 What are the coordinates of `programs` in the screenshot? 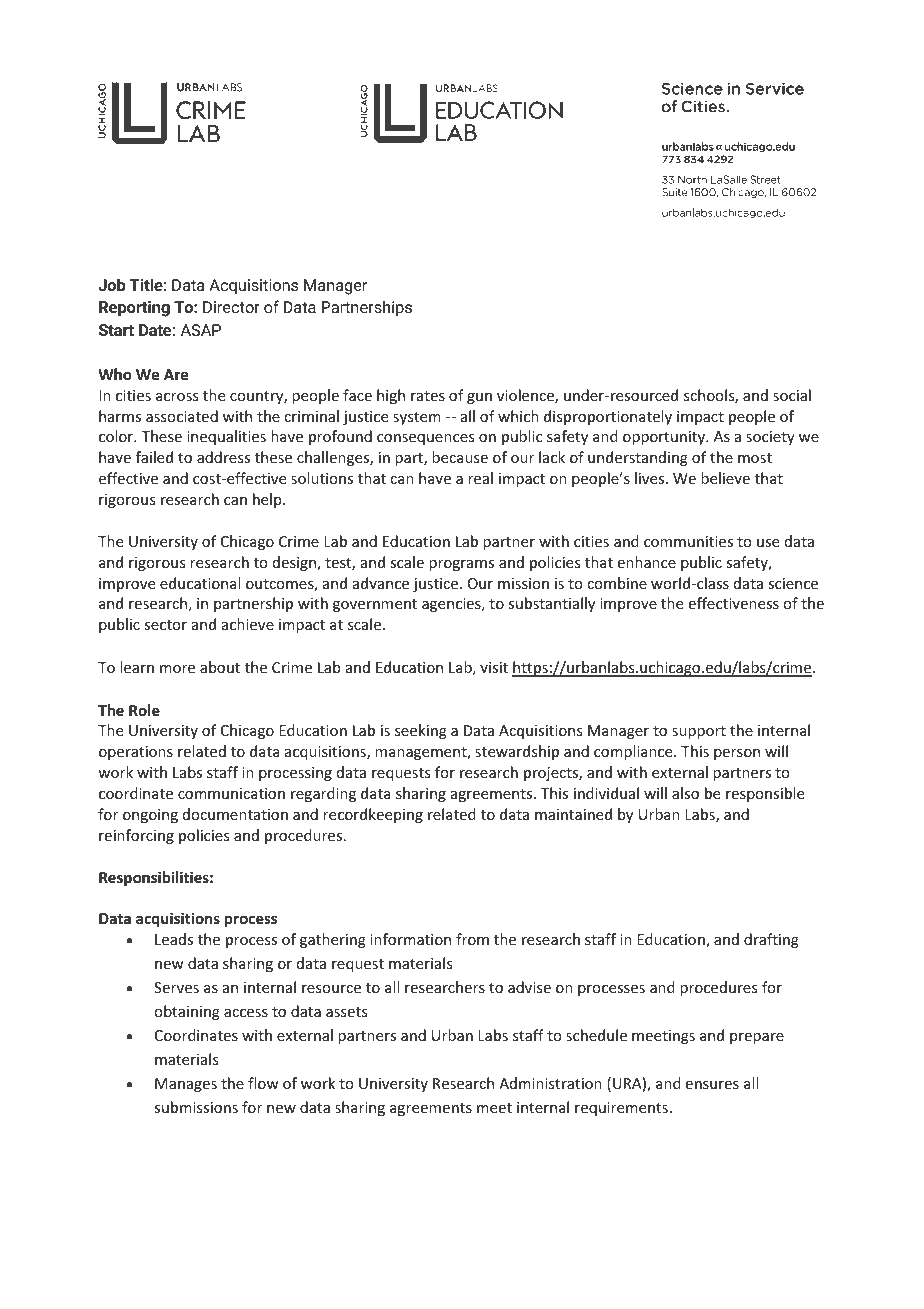 It's located at (461, 565).
